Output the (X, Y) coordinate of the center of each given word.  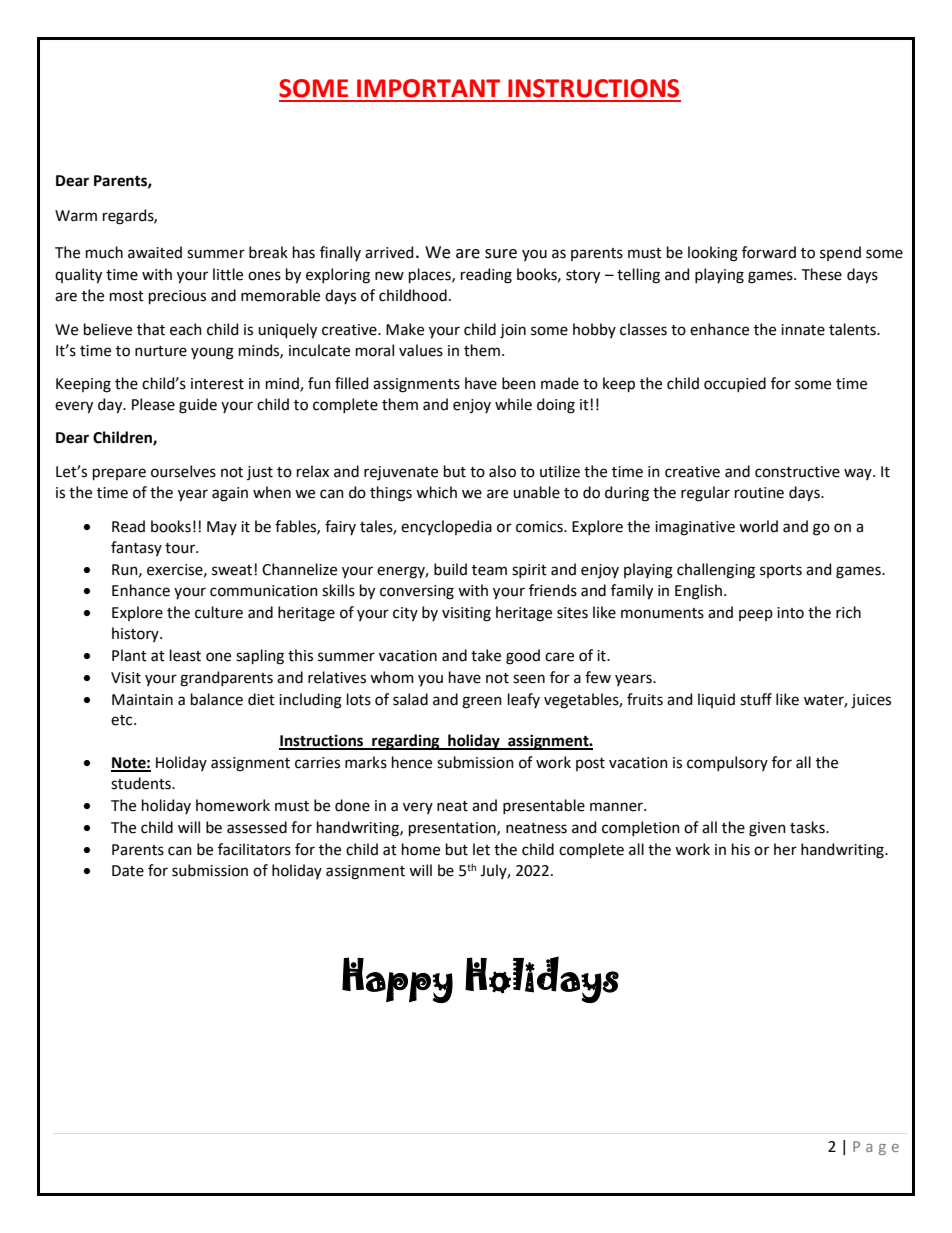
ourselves (183, 471)
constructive (797, 472)
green (482, 702)
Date (128, 871)
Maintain (142, 700)
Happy (397, 980)
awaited (155, 252)
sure (501, 254)
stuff (756, 699)
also (502, 471)
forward (769, 252)
